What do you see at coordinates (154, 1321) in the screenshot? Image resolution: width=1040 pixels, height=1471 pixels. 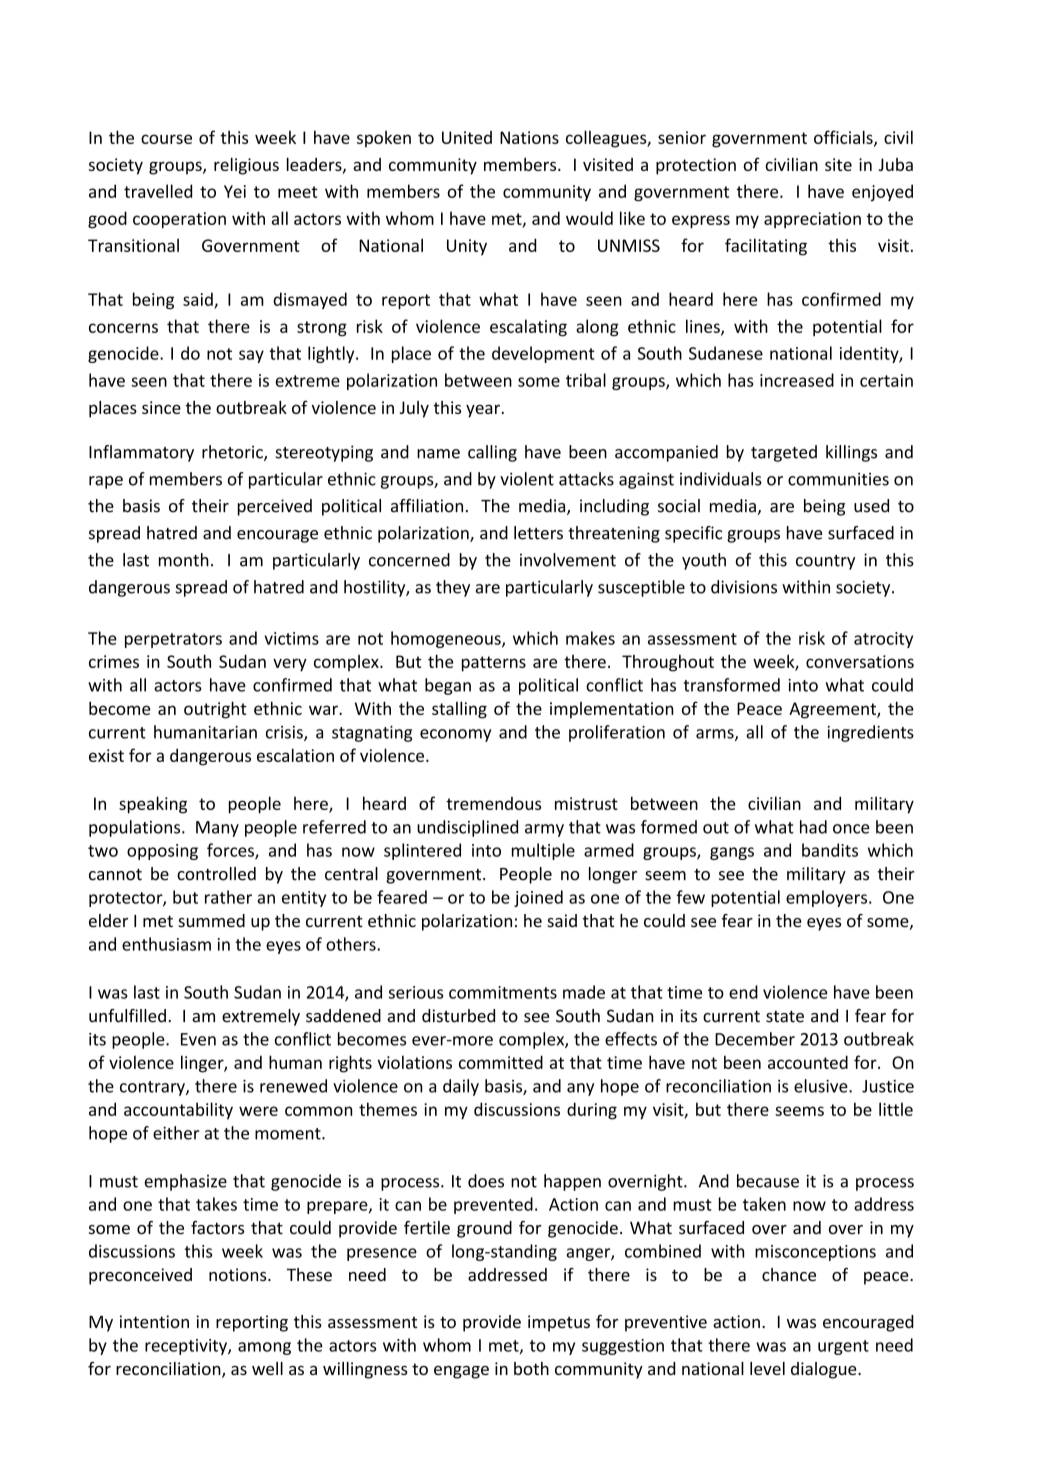 I see `intention` at bounding box center [154, 1321].
